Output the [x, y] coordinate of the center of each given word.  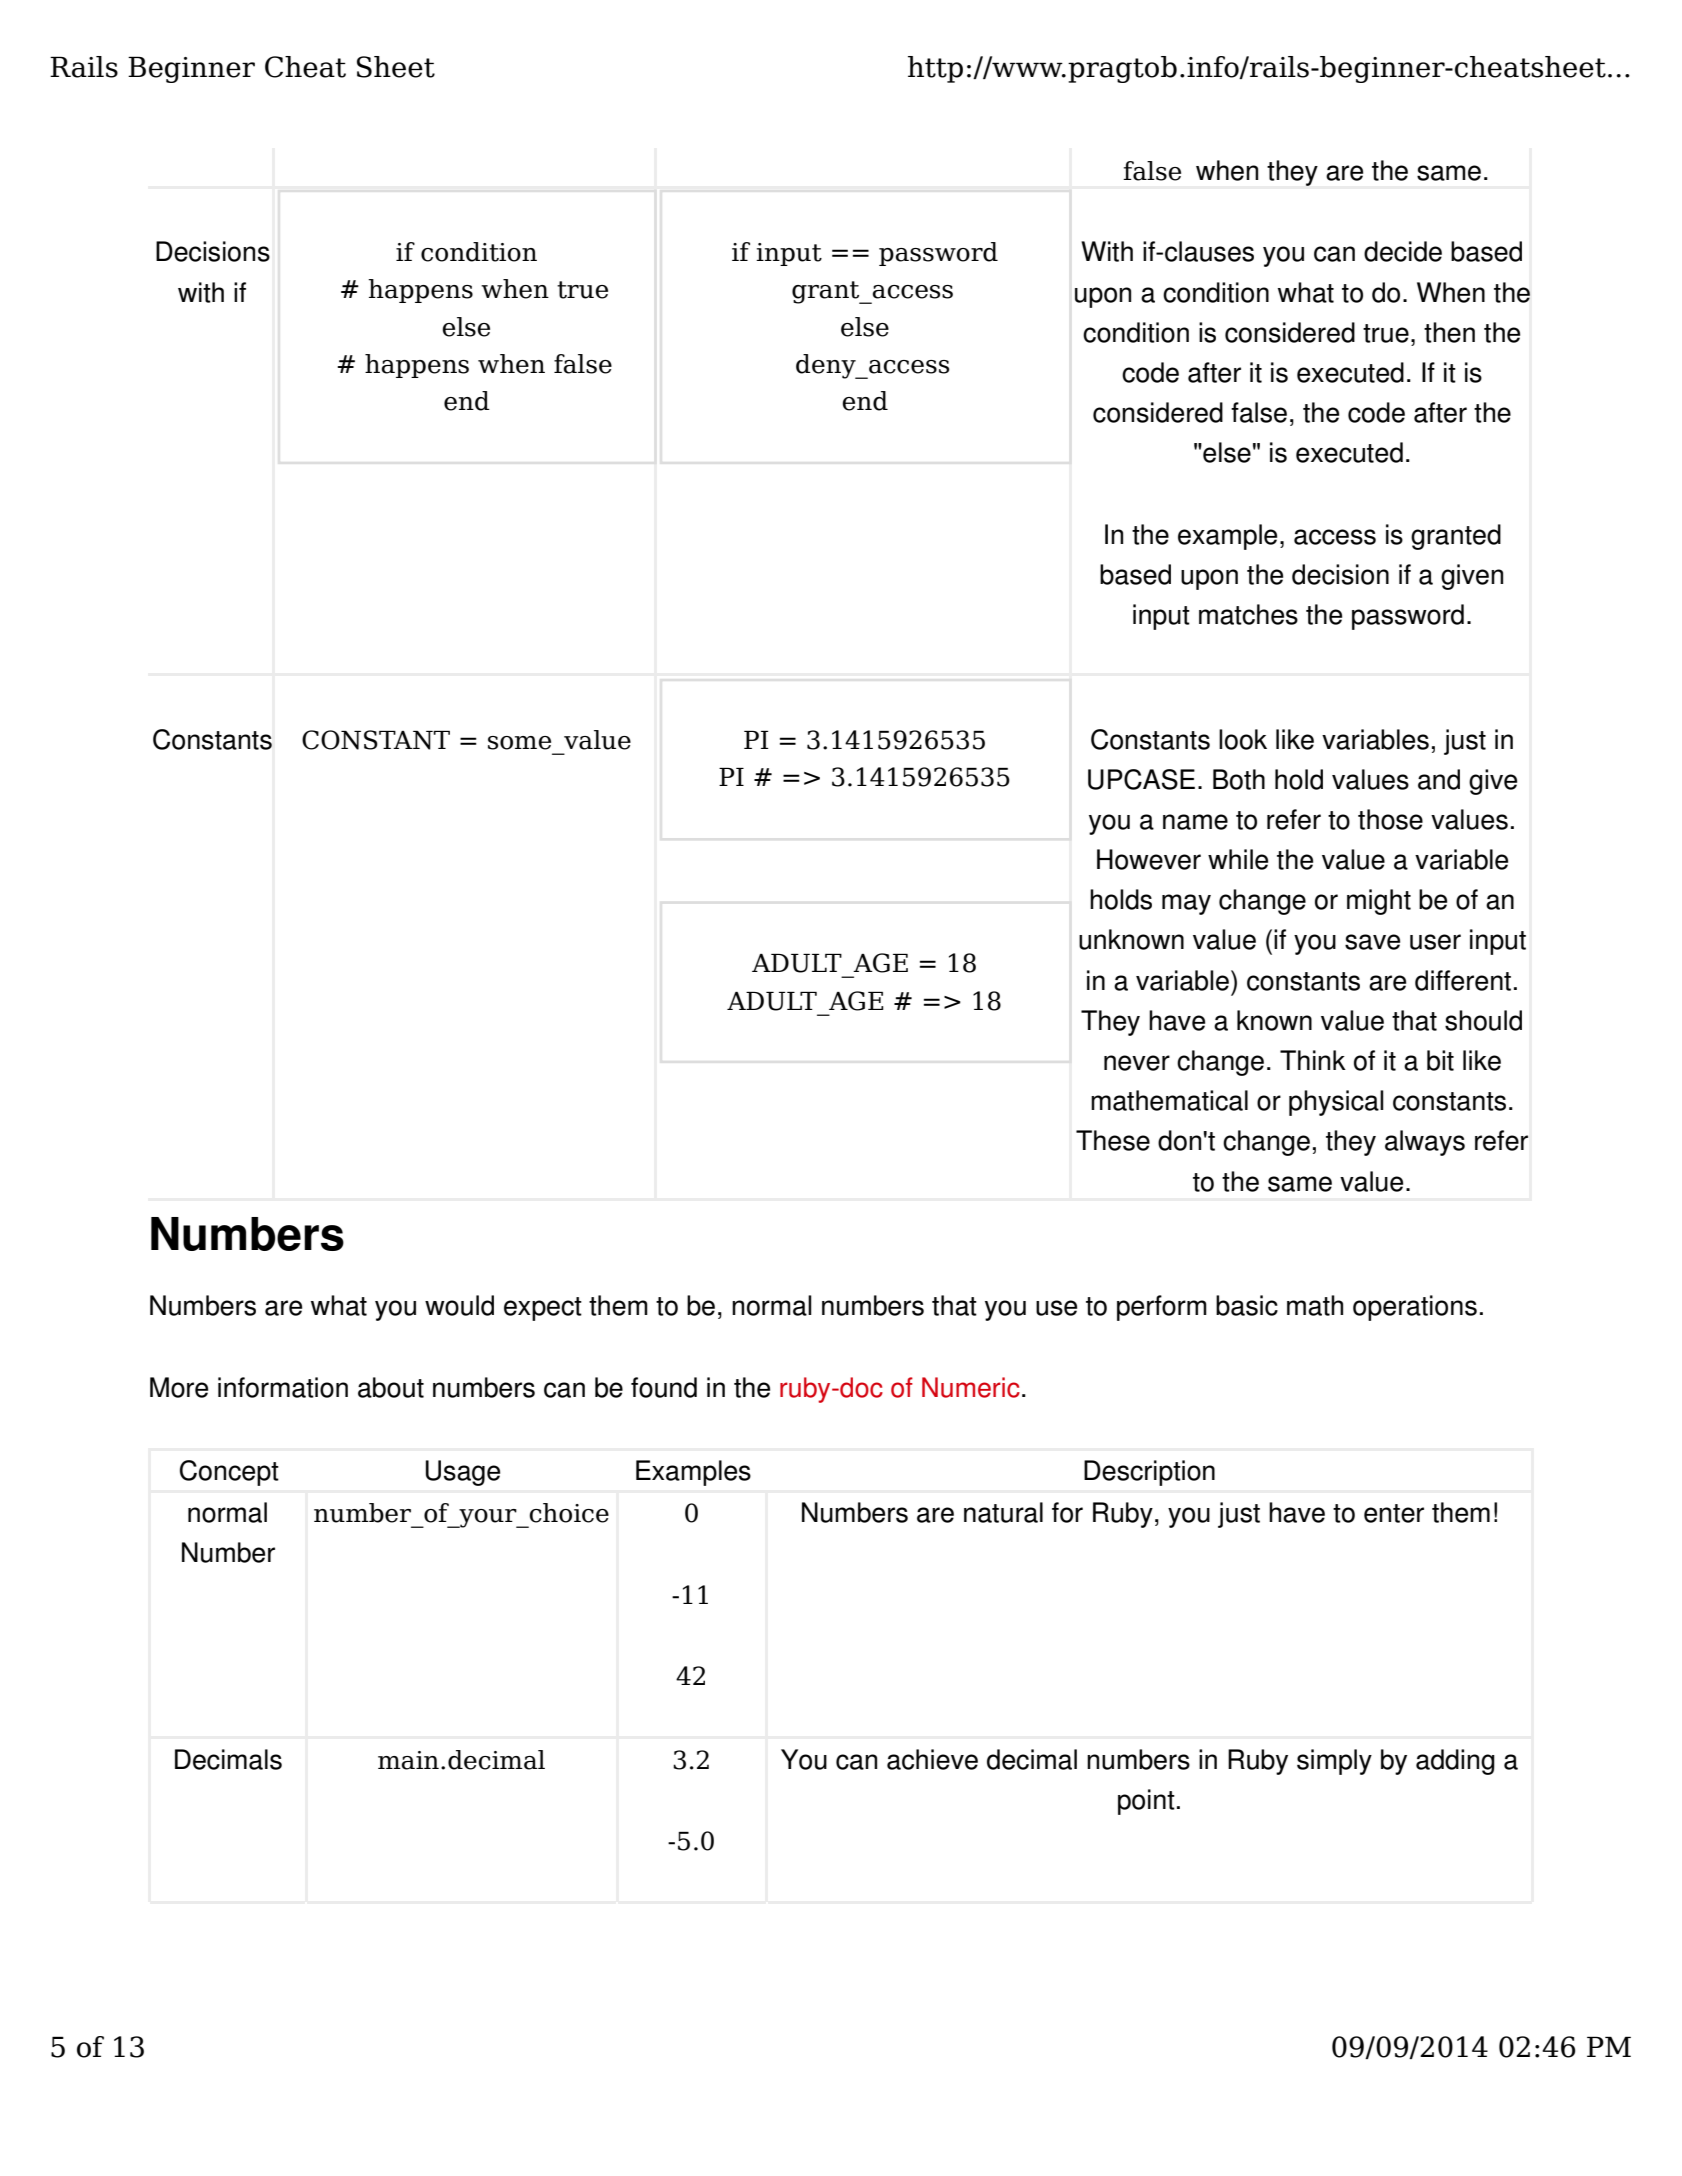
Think [1313, 1060]
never [1137, 1063]
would [459, 1305]
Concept [229, 1473]
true [1386, 333]
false [1259, 412]
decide [1403, 251]
